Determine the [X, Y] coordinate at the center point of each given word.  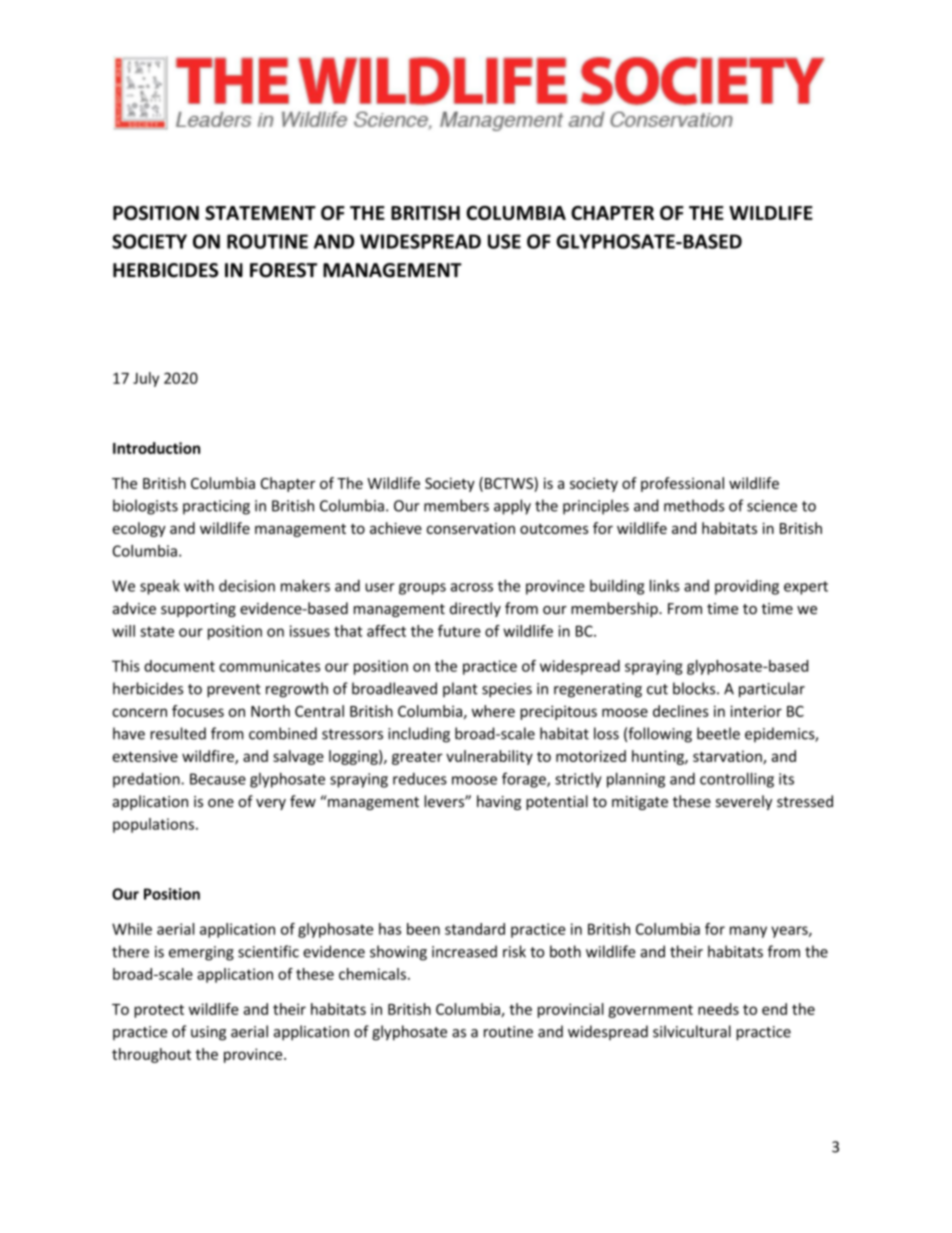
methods [694, 505]
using [208, 1033]
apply [512, 507]
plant [460, 689]
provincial [571, 1010]
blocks [695, 688]
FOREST [283, 270]
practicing [216, 507]
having [499, 802]
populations [153, 825]
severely [744, 802]
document [179, 666]
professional [682, 484]
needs [718, 1009]
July [146, 379]
